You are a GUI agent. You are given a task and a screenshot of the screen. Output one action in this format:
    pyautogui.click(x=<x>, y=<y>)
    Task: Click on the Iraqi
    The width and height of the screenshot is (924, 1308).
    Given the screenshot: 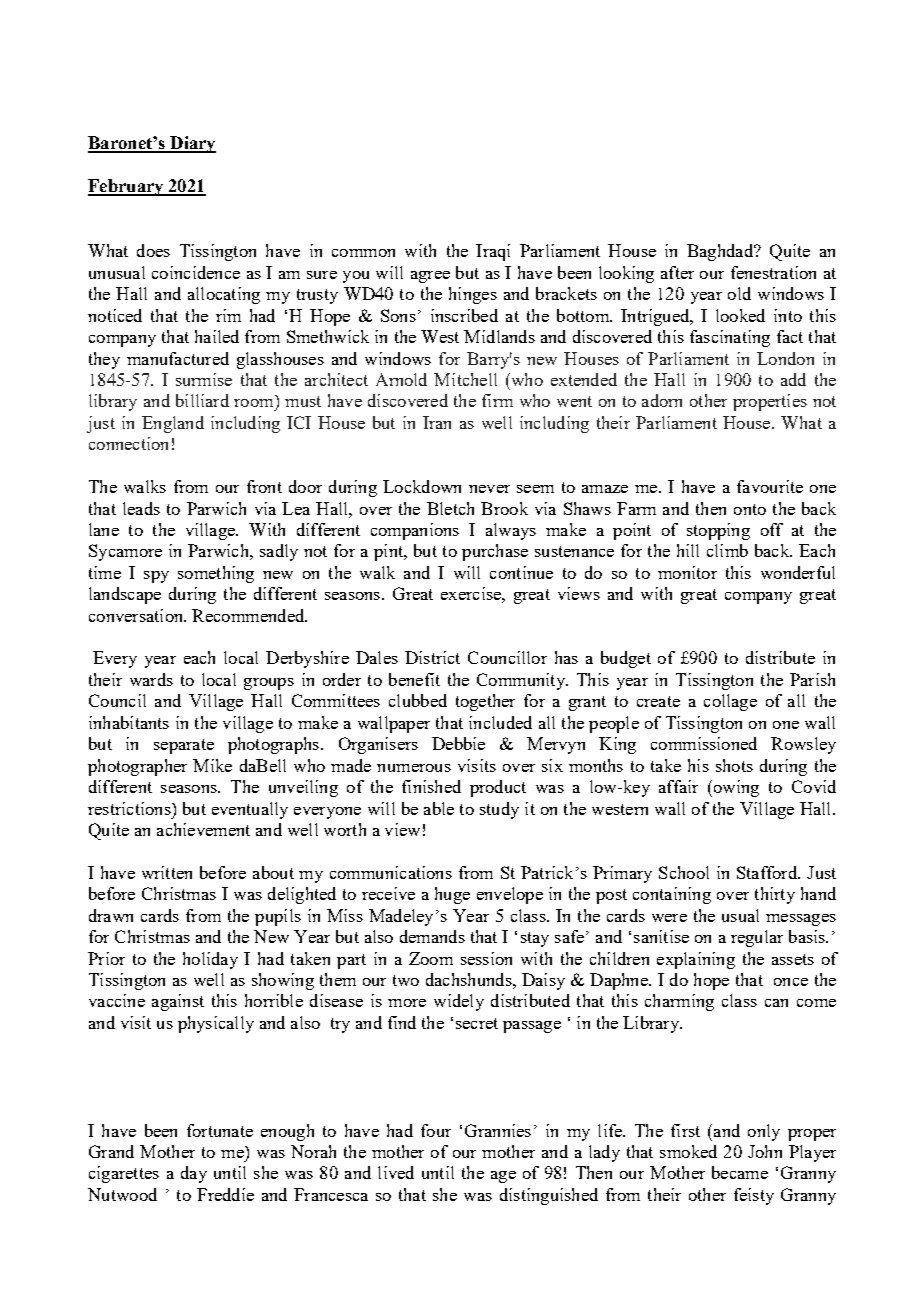 What is the action you would take?
    pyautogui.click(x=493, y=252)
